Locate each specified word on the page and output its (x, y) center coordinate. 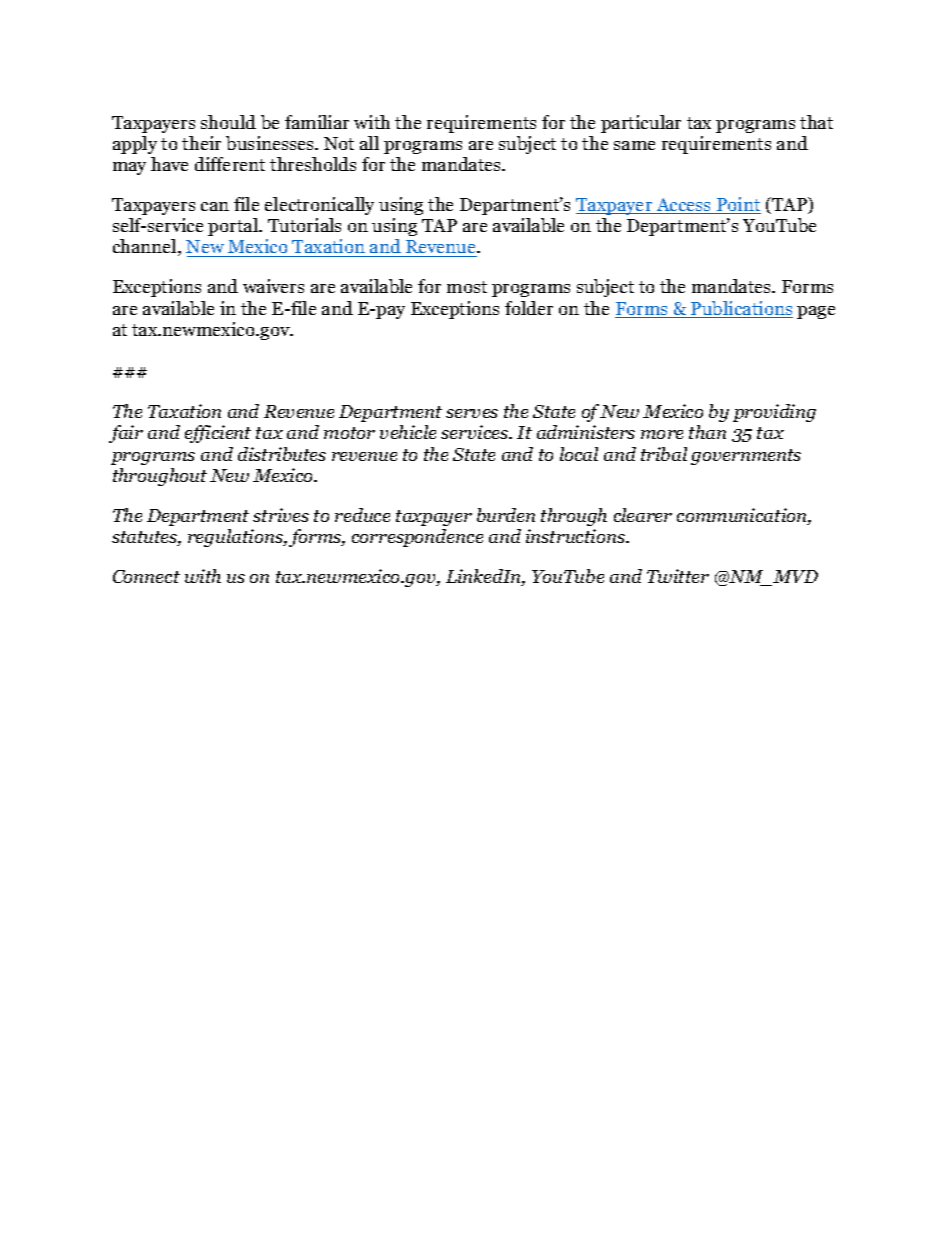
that (816, 122)
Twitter (678, 576)
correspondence (417, 538)
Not (339, 143)
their (201, 143)
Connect (146, 576)
